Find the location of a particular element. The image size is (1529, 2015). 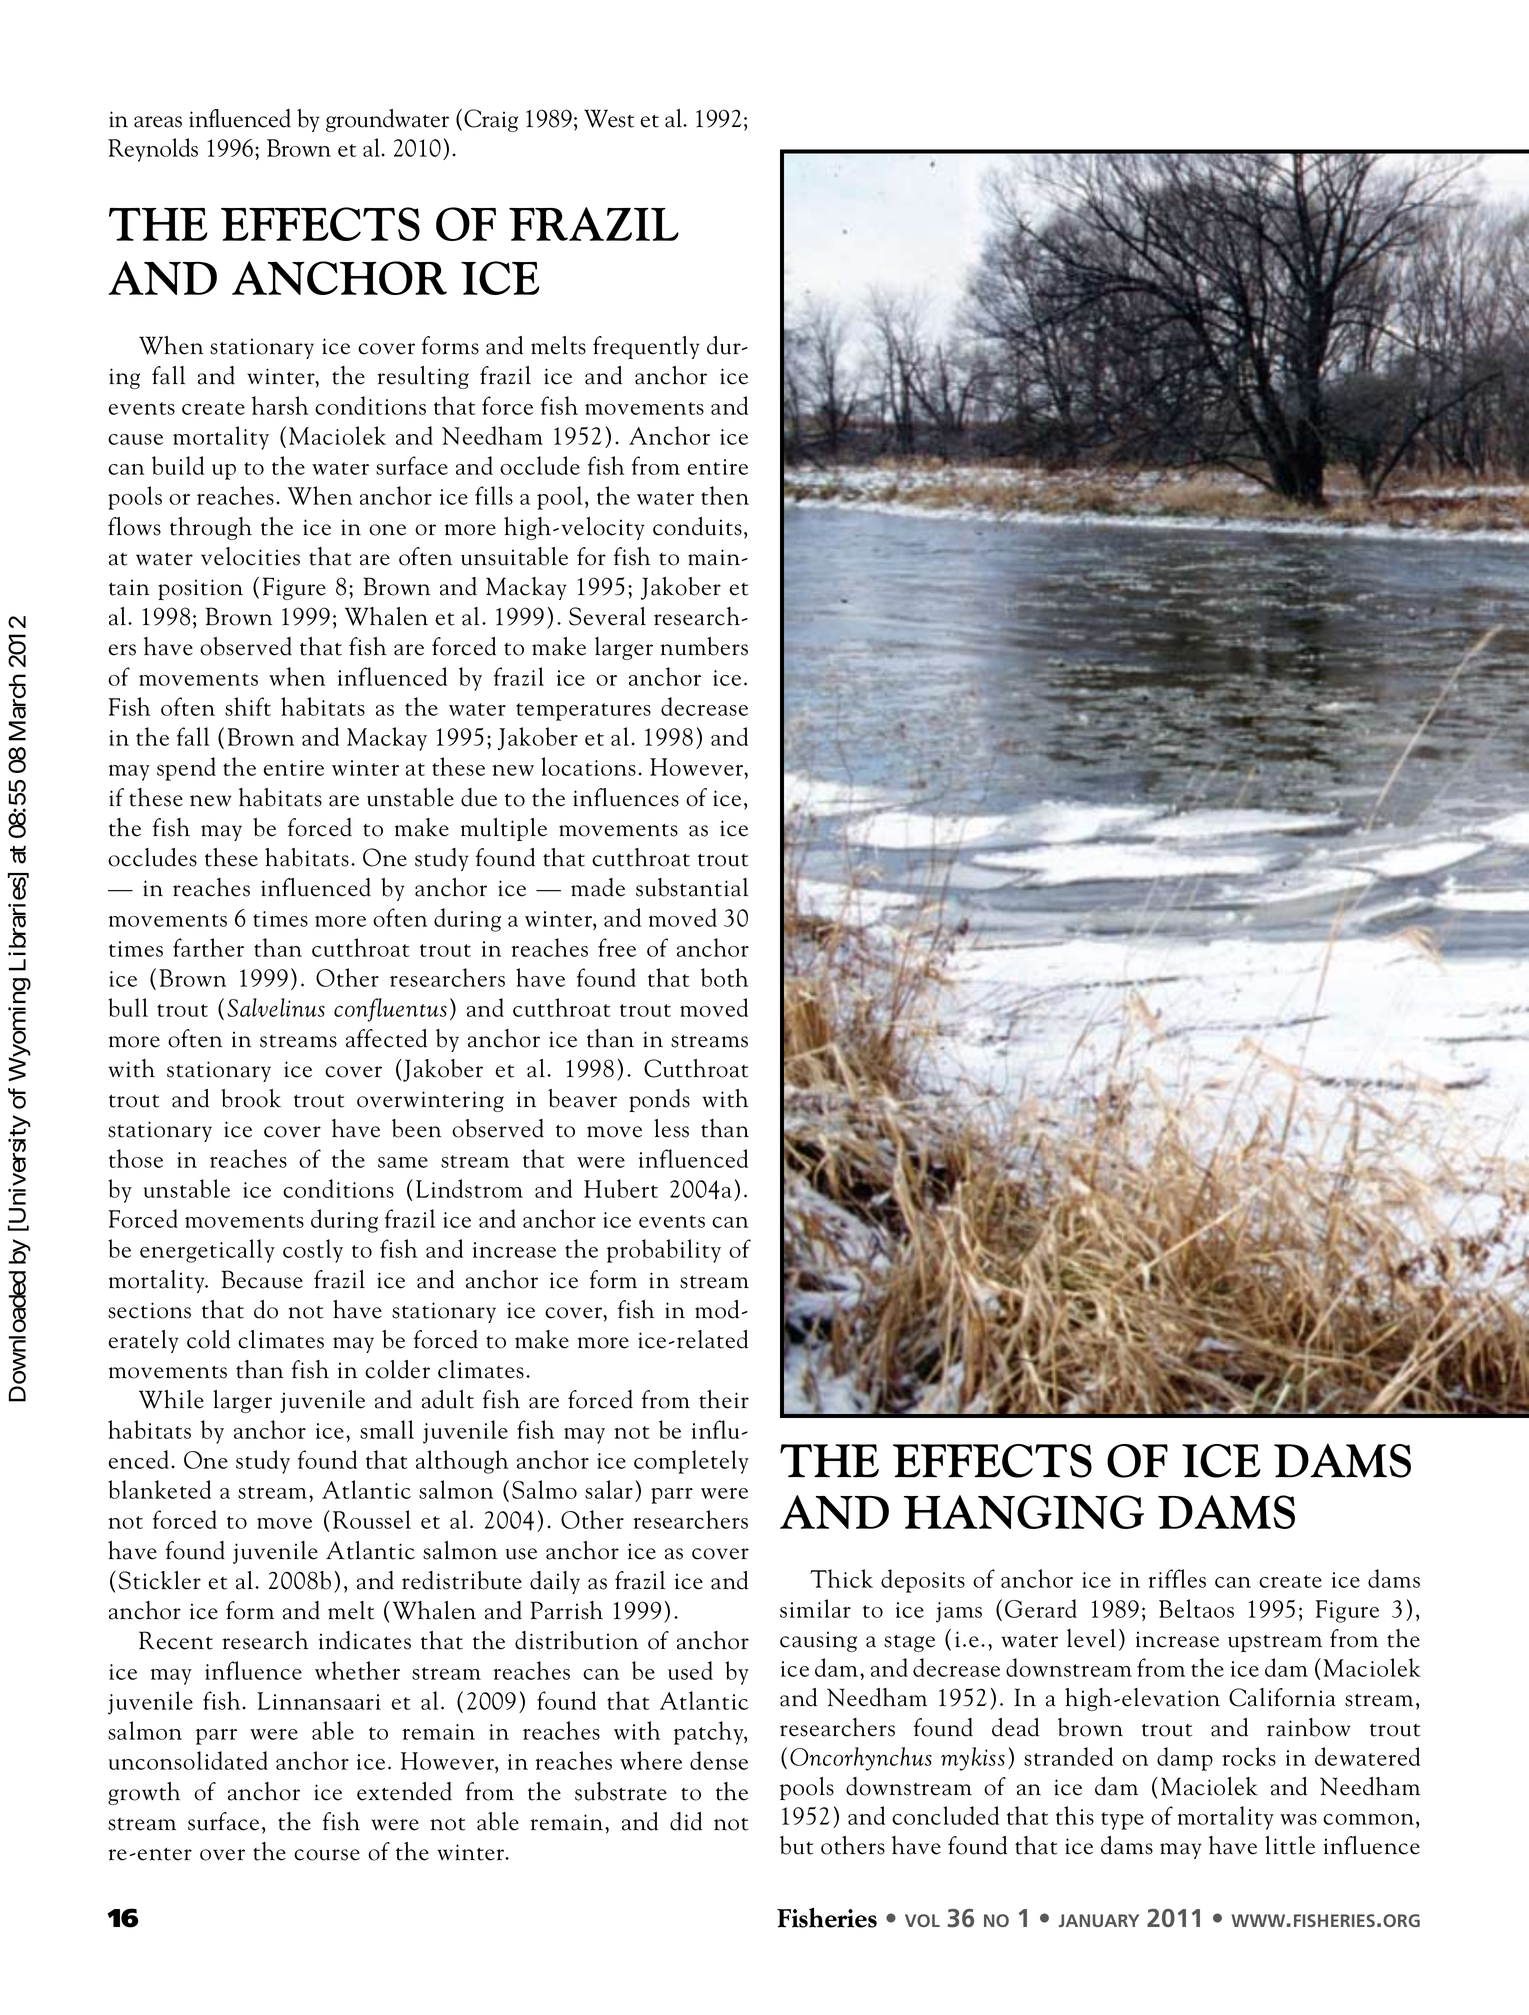

substantial is located at coordinates (692, 887).
